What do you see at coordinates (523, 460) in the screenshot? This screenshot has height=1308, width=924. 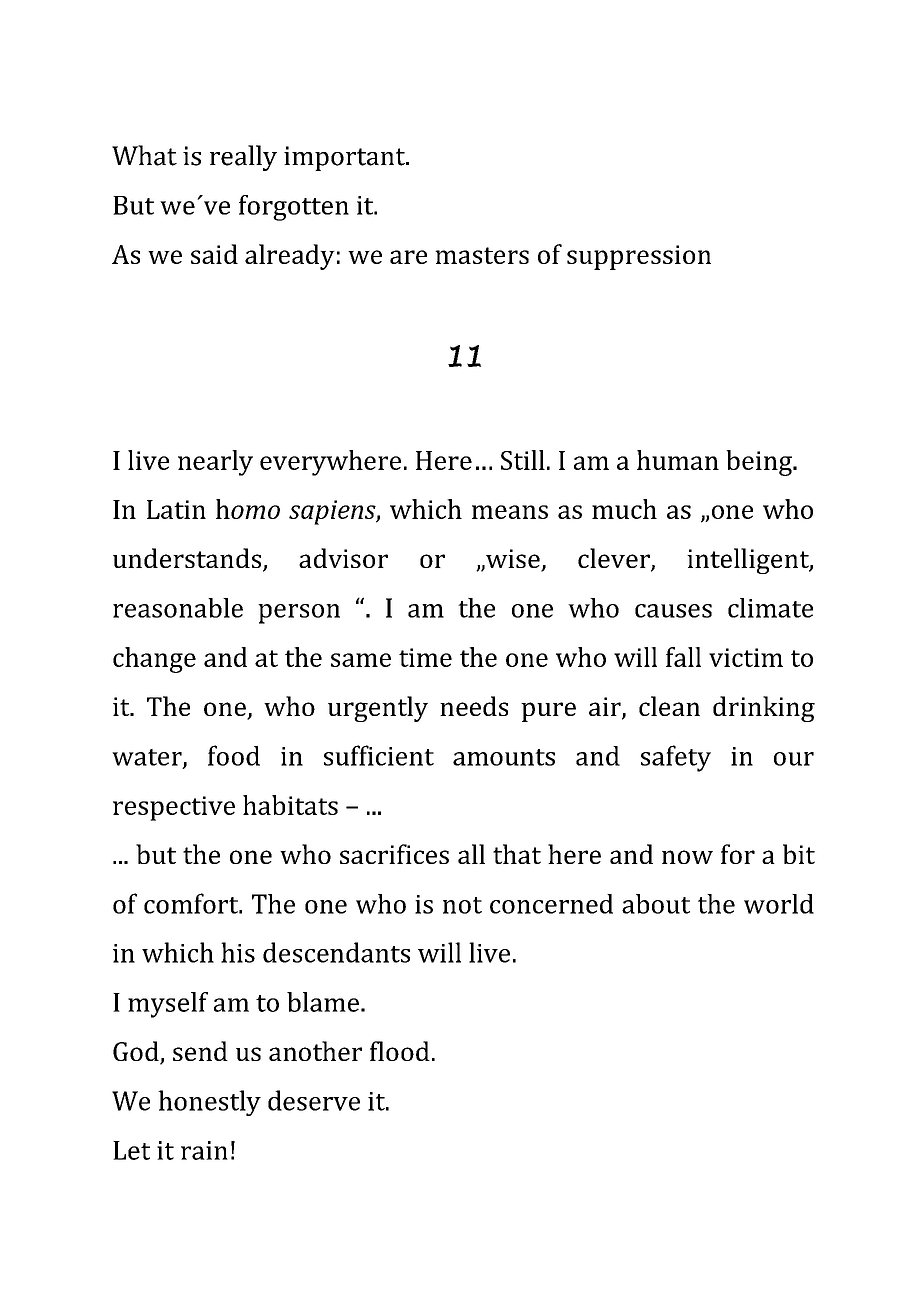 I see `Still` at bounding box center [523, 460].
